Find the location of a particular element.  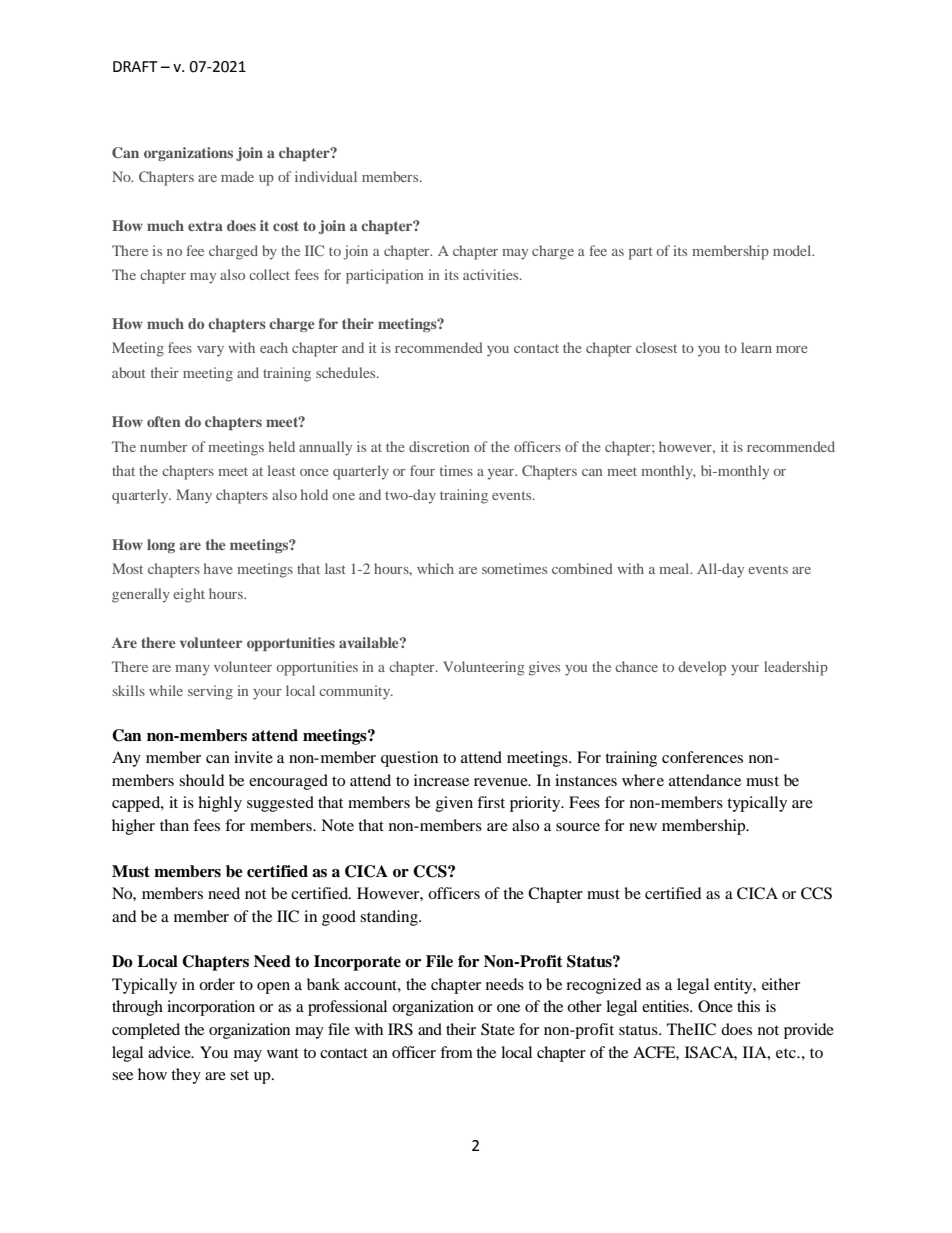

activities is located at coordinates (492, 274).
